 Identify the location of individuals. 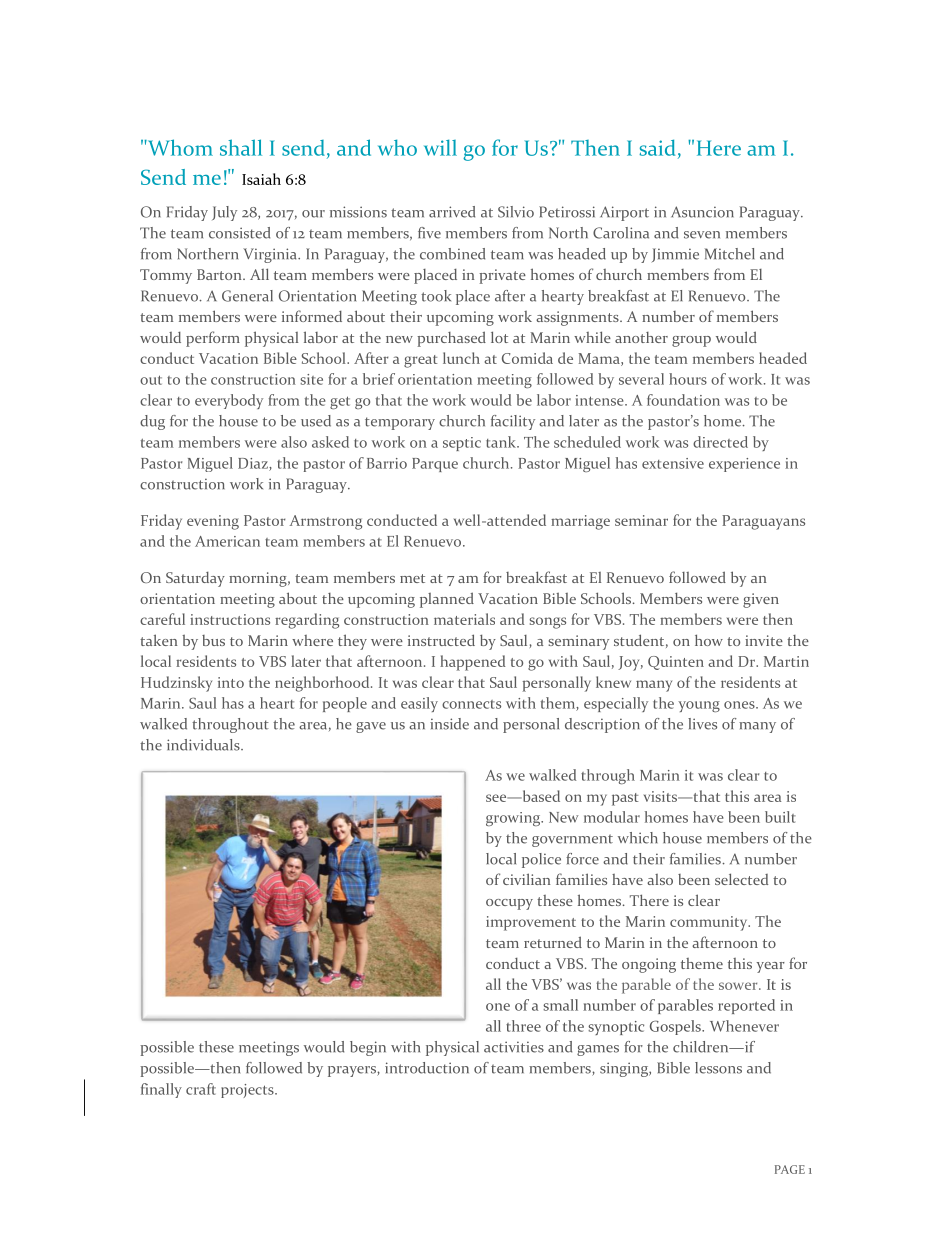
(204, 745).
